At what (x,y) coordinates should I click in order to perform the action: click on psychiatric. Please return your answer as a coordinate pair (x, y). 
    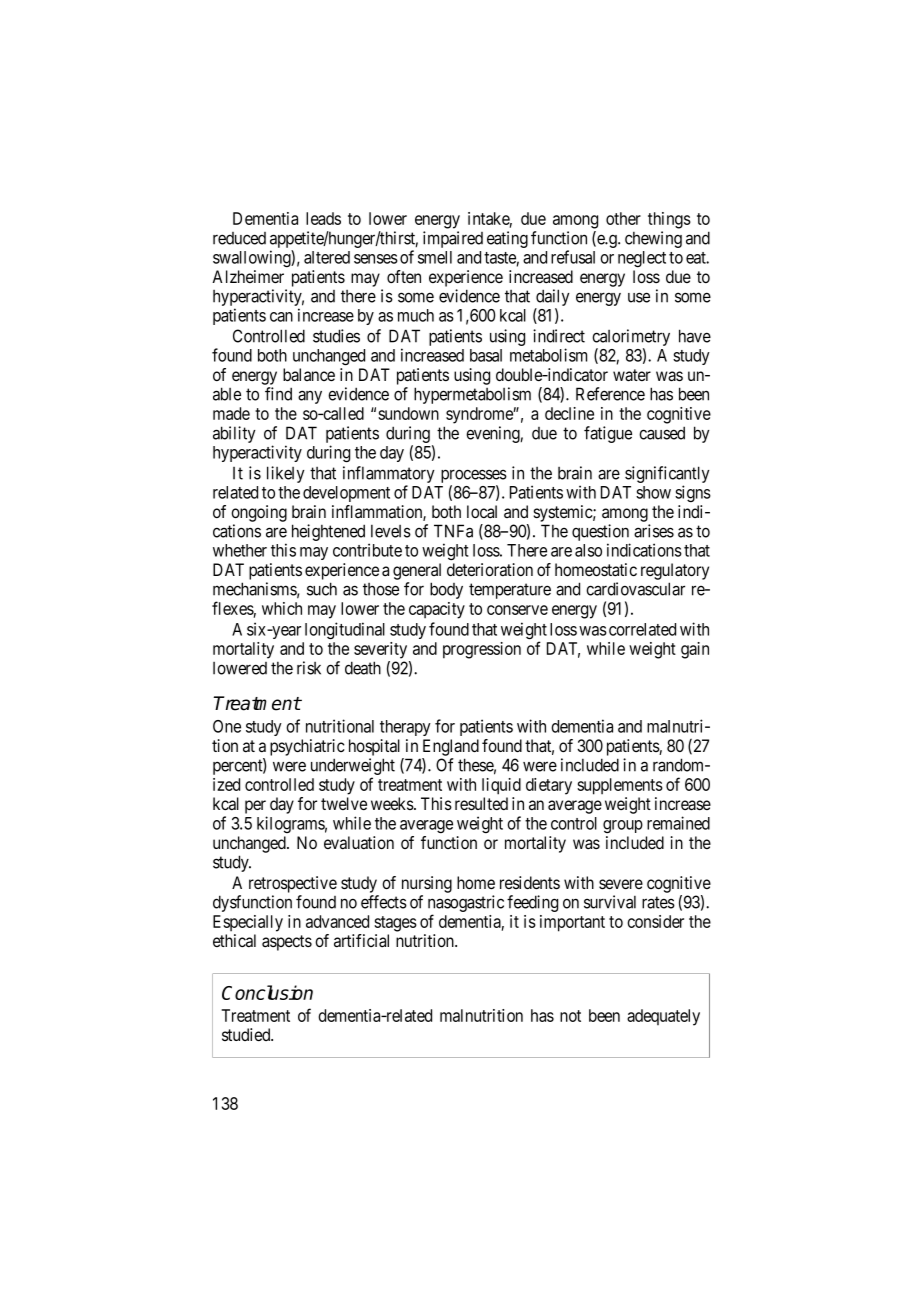
    Looking at the image, I should click on (307, 747).
